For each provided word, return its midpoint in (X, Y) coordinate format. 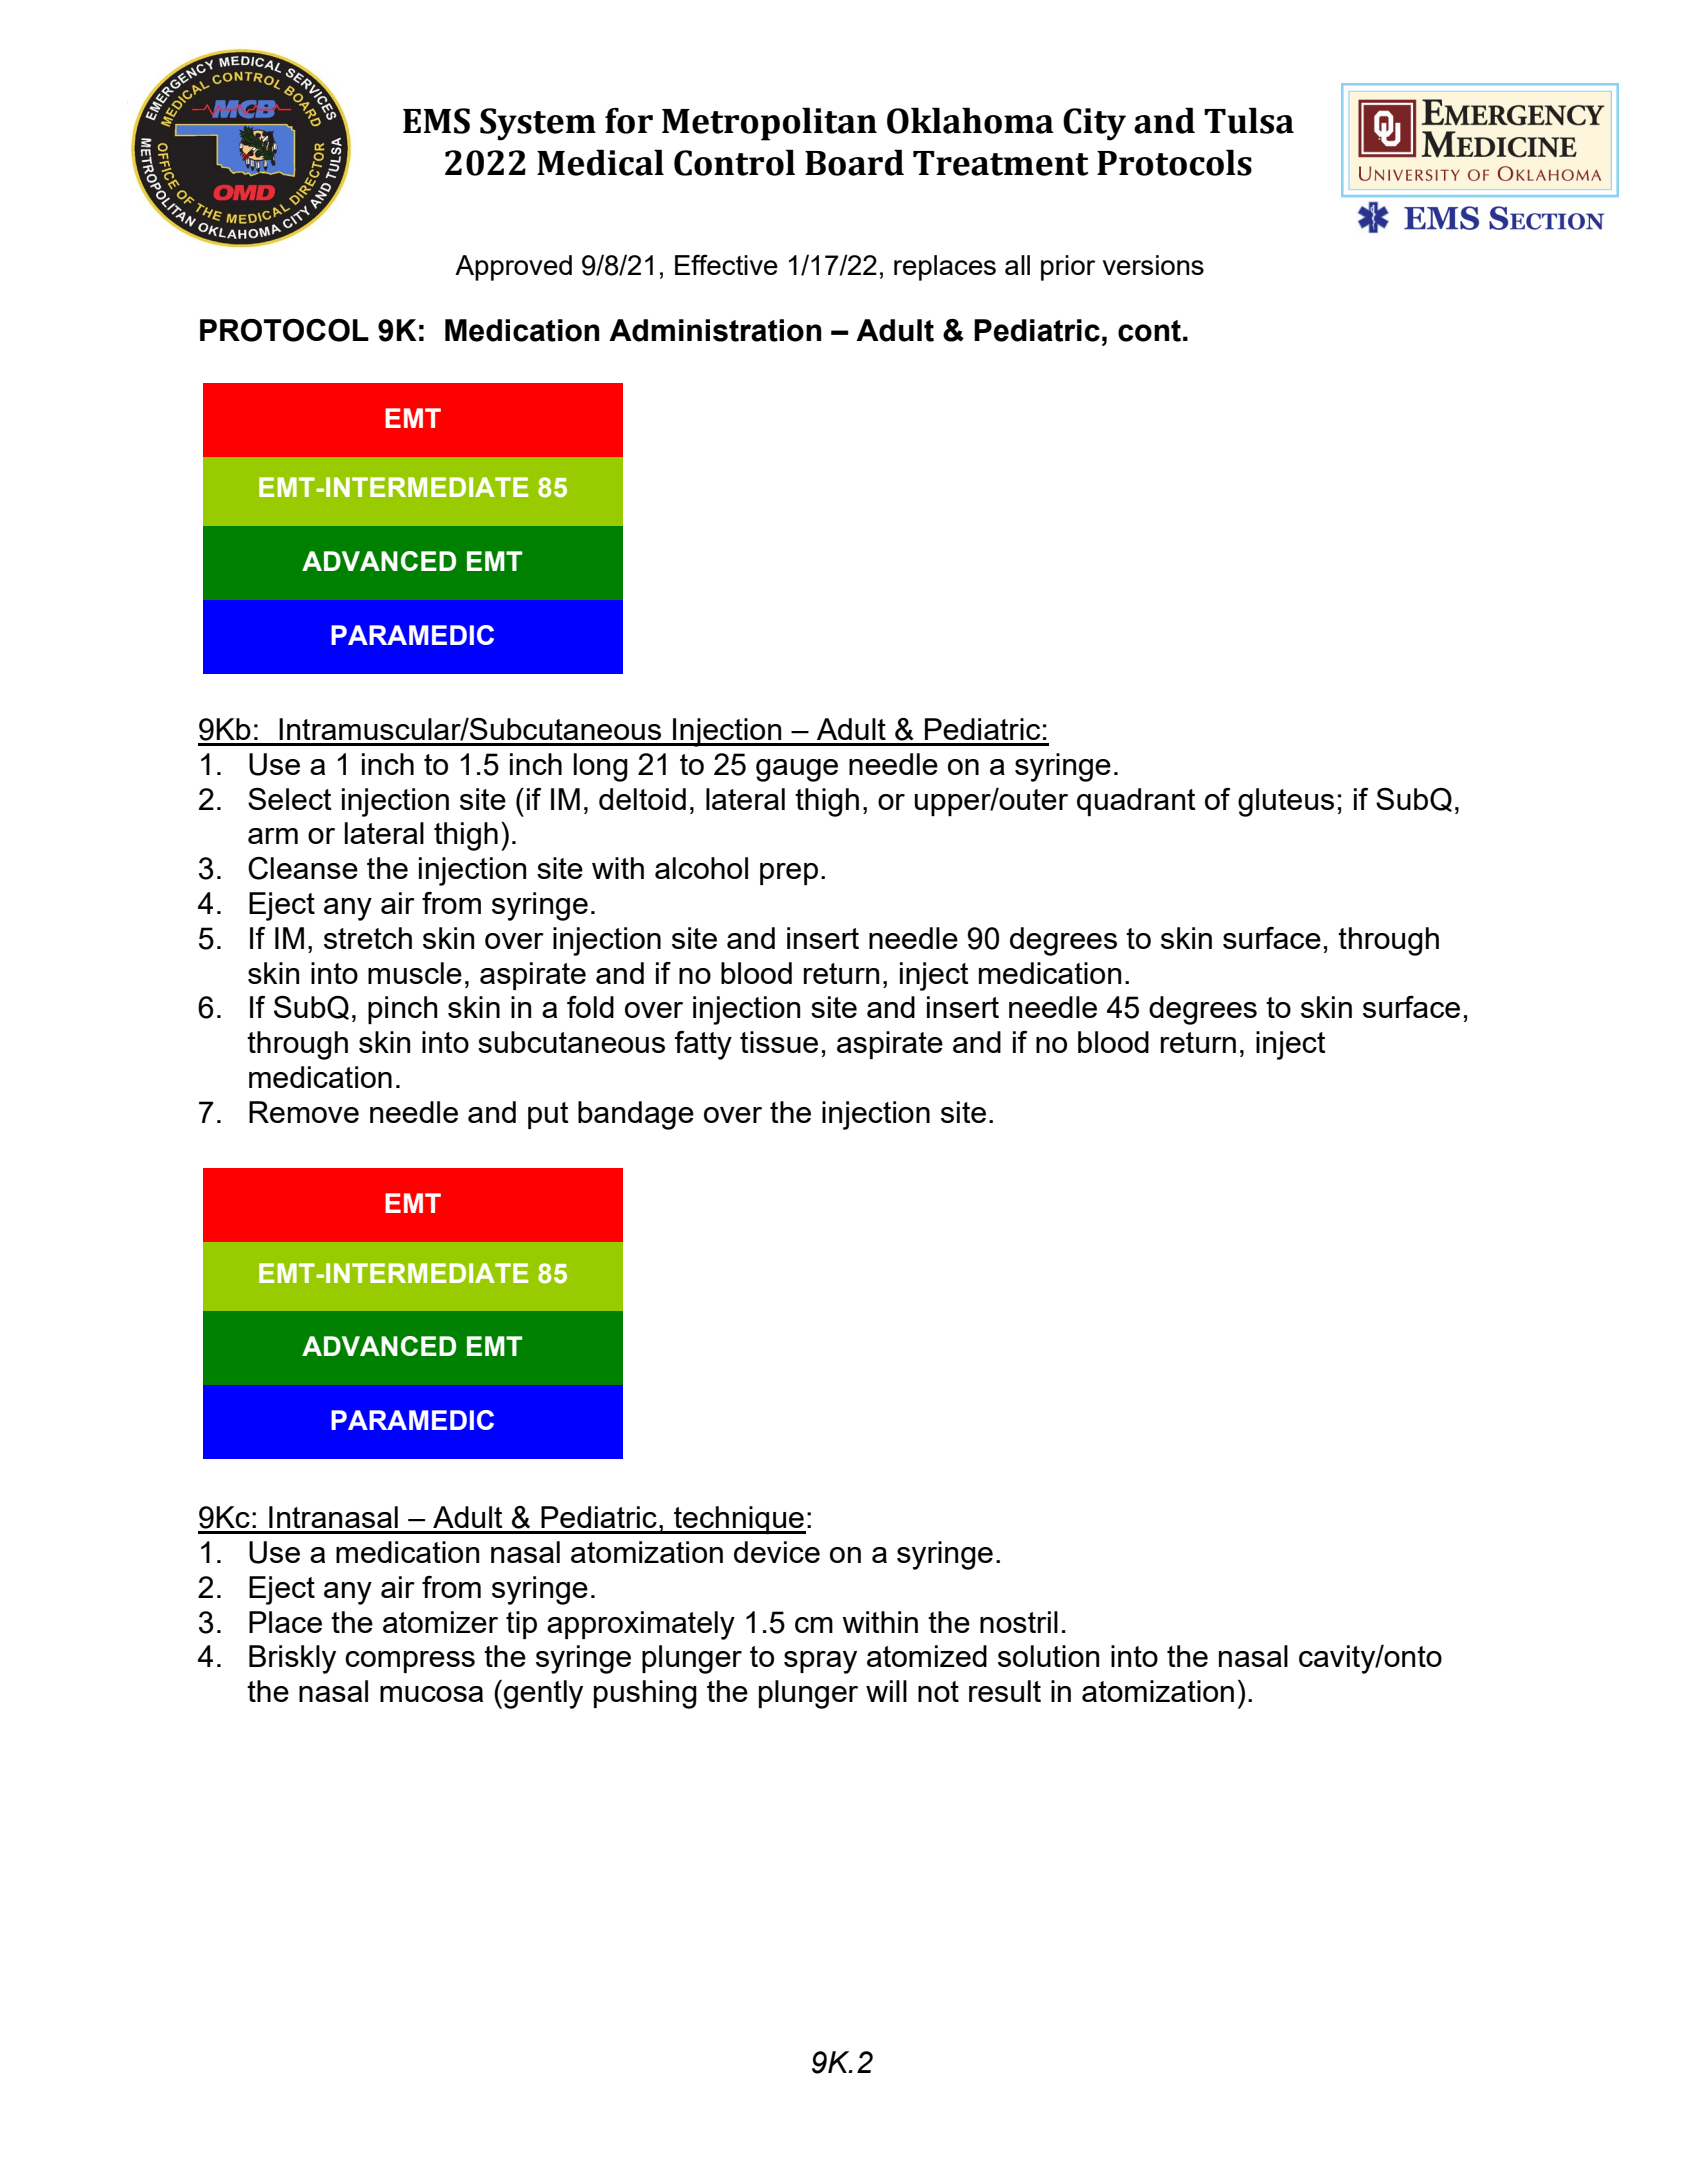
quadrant (1136, 802)
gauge (797, 770)
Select (290, 799)
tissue (779, 1042)
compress (410, 1662)
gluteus (1286, 802)
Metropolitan (769, 124)
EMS (436, 121)
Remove (304, 1112)
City (1094, 124)
